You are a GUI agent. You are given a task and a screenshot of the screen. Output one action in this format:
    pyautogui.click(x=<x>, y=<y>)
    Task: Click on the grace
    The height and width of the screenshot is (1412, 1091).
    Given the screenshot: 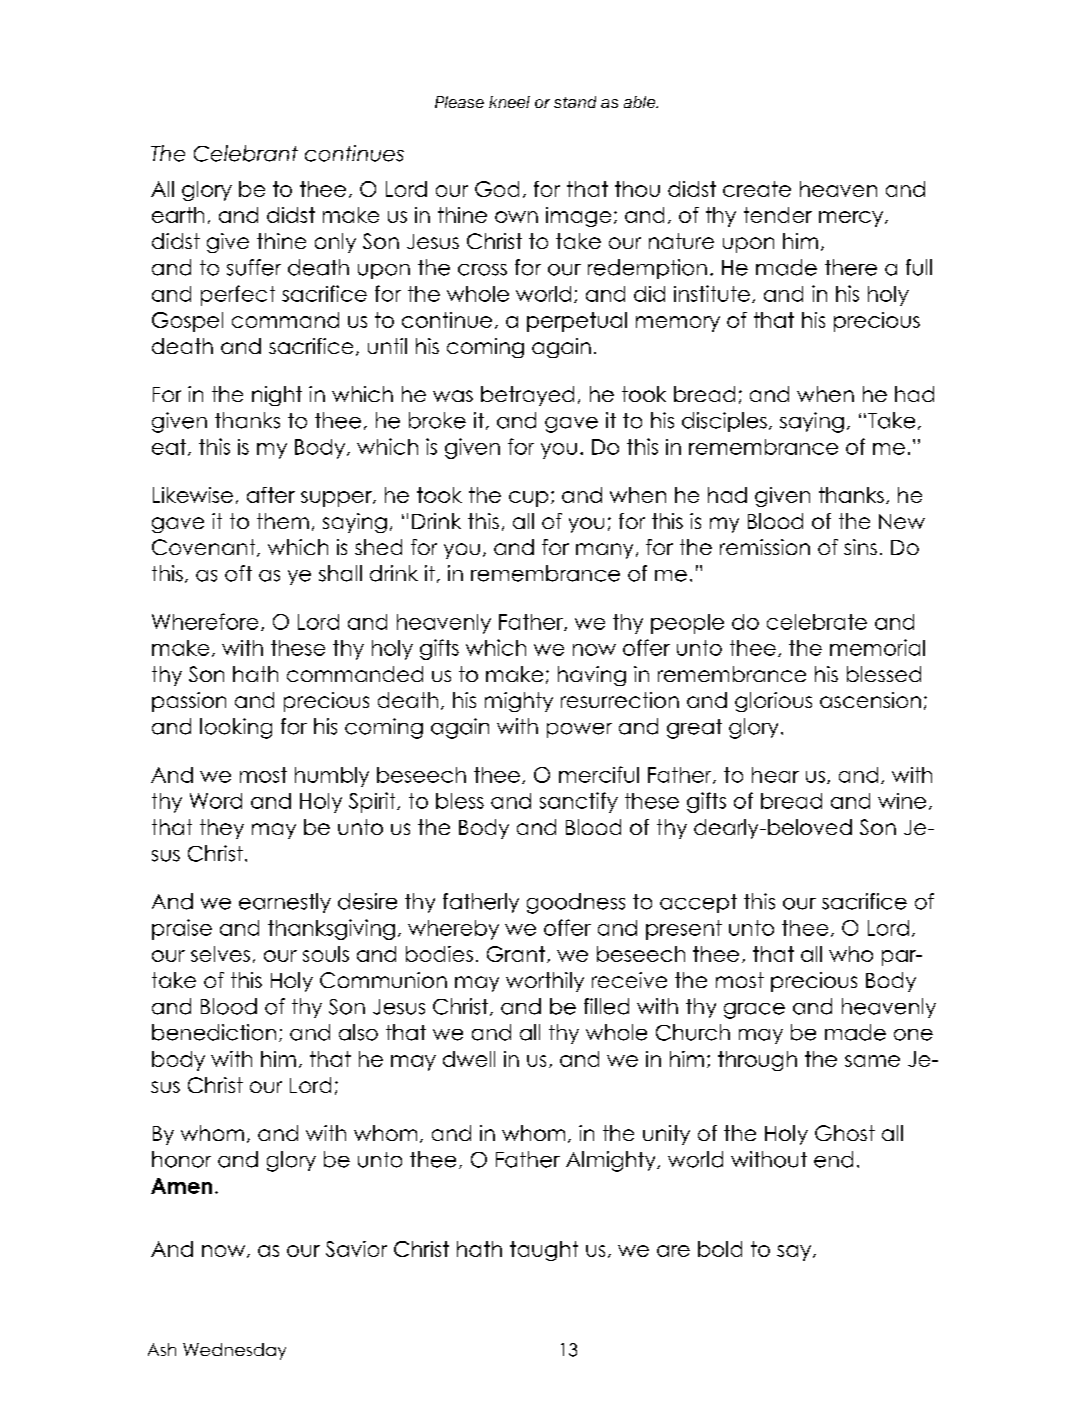 What is the action you would take?
    pyautogui.click(x=754, y=1011)
